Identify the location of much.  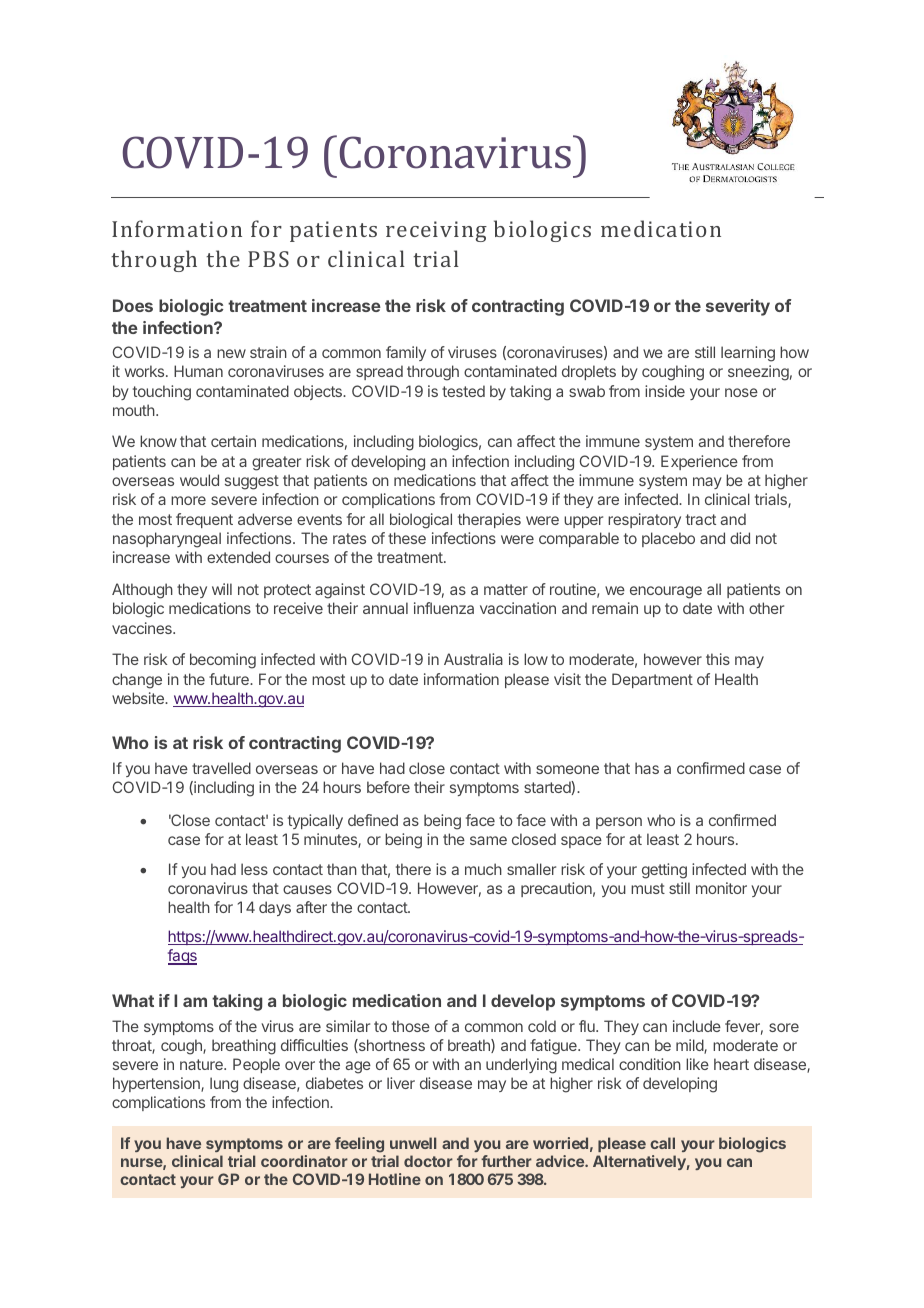
(483, 869).
